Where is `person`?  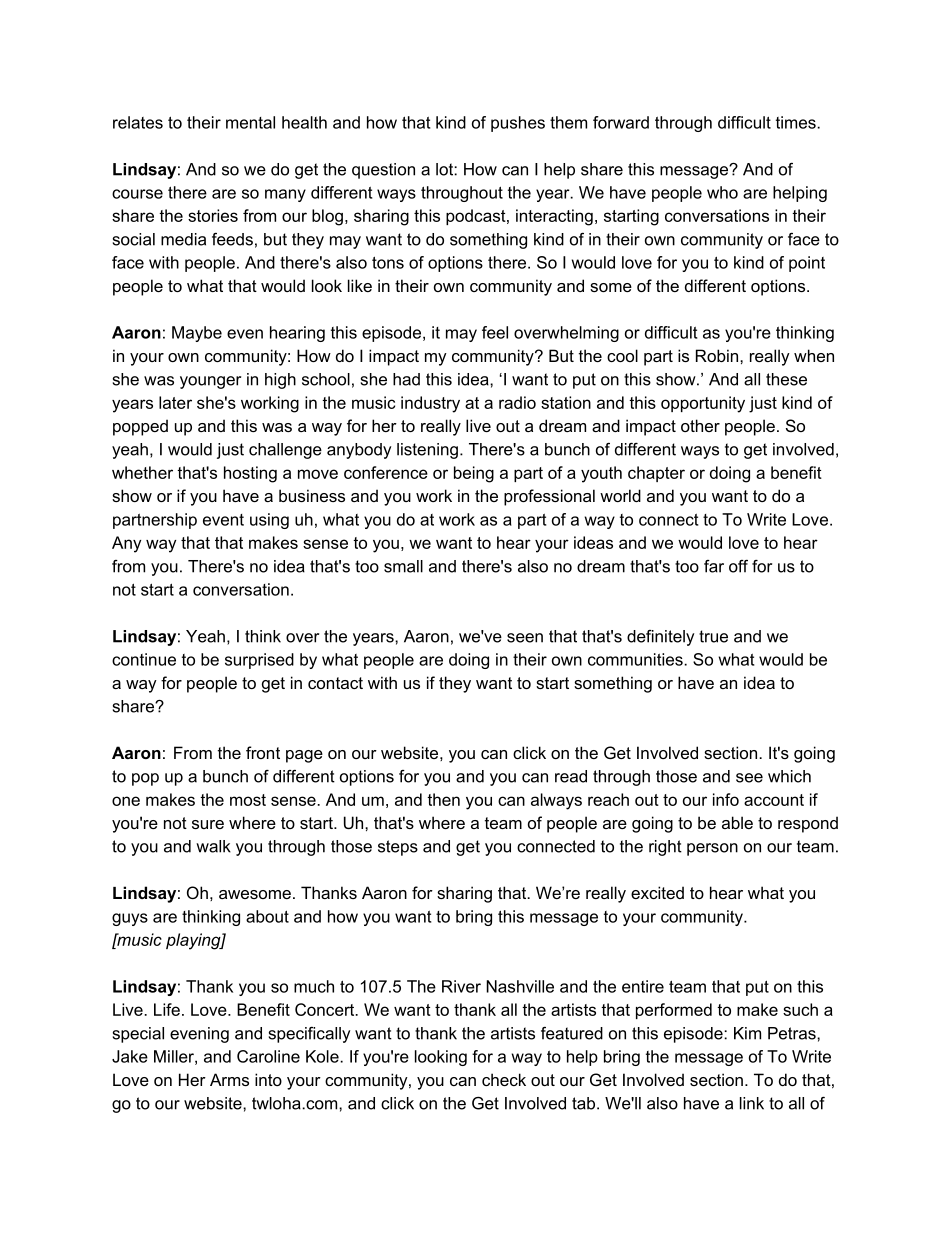 person is located at coordinates (712, 849).
